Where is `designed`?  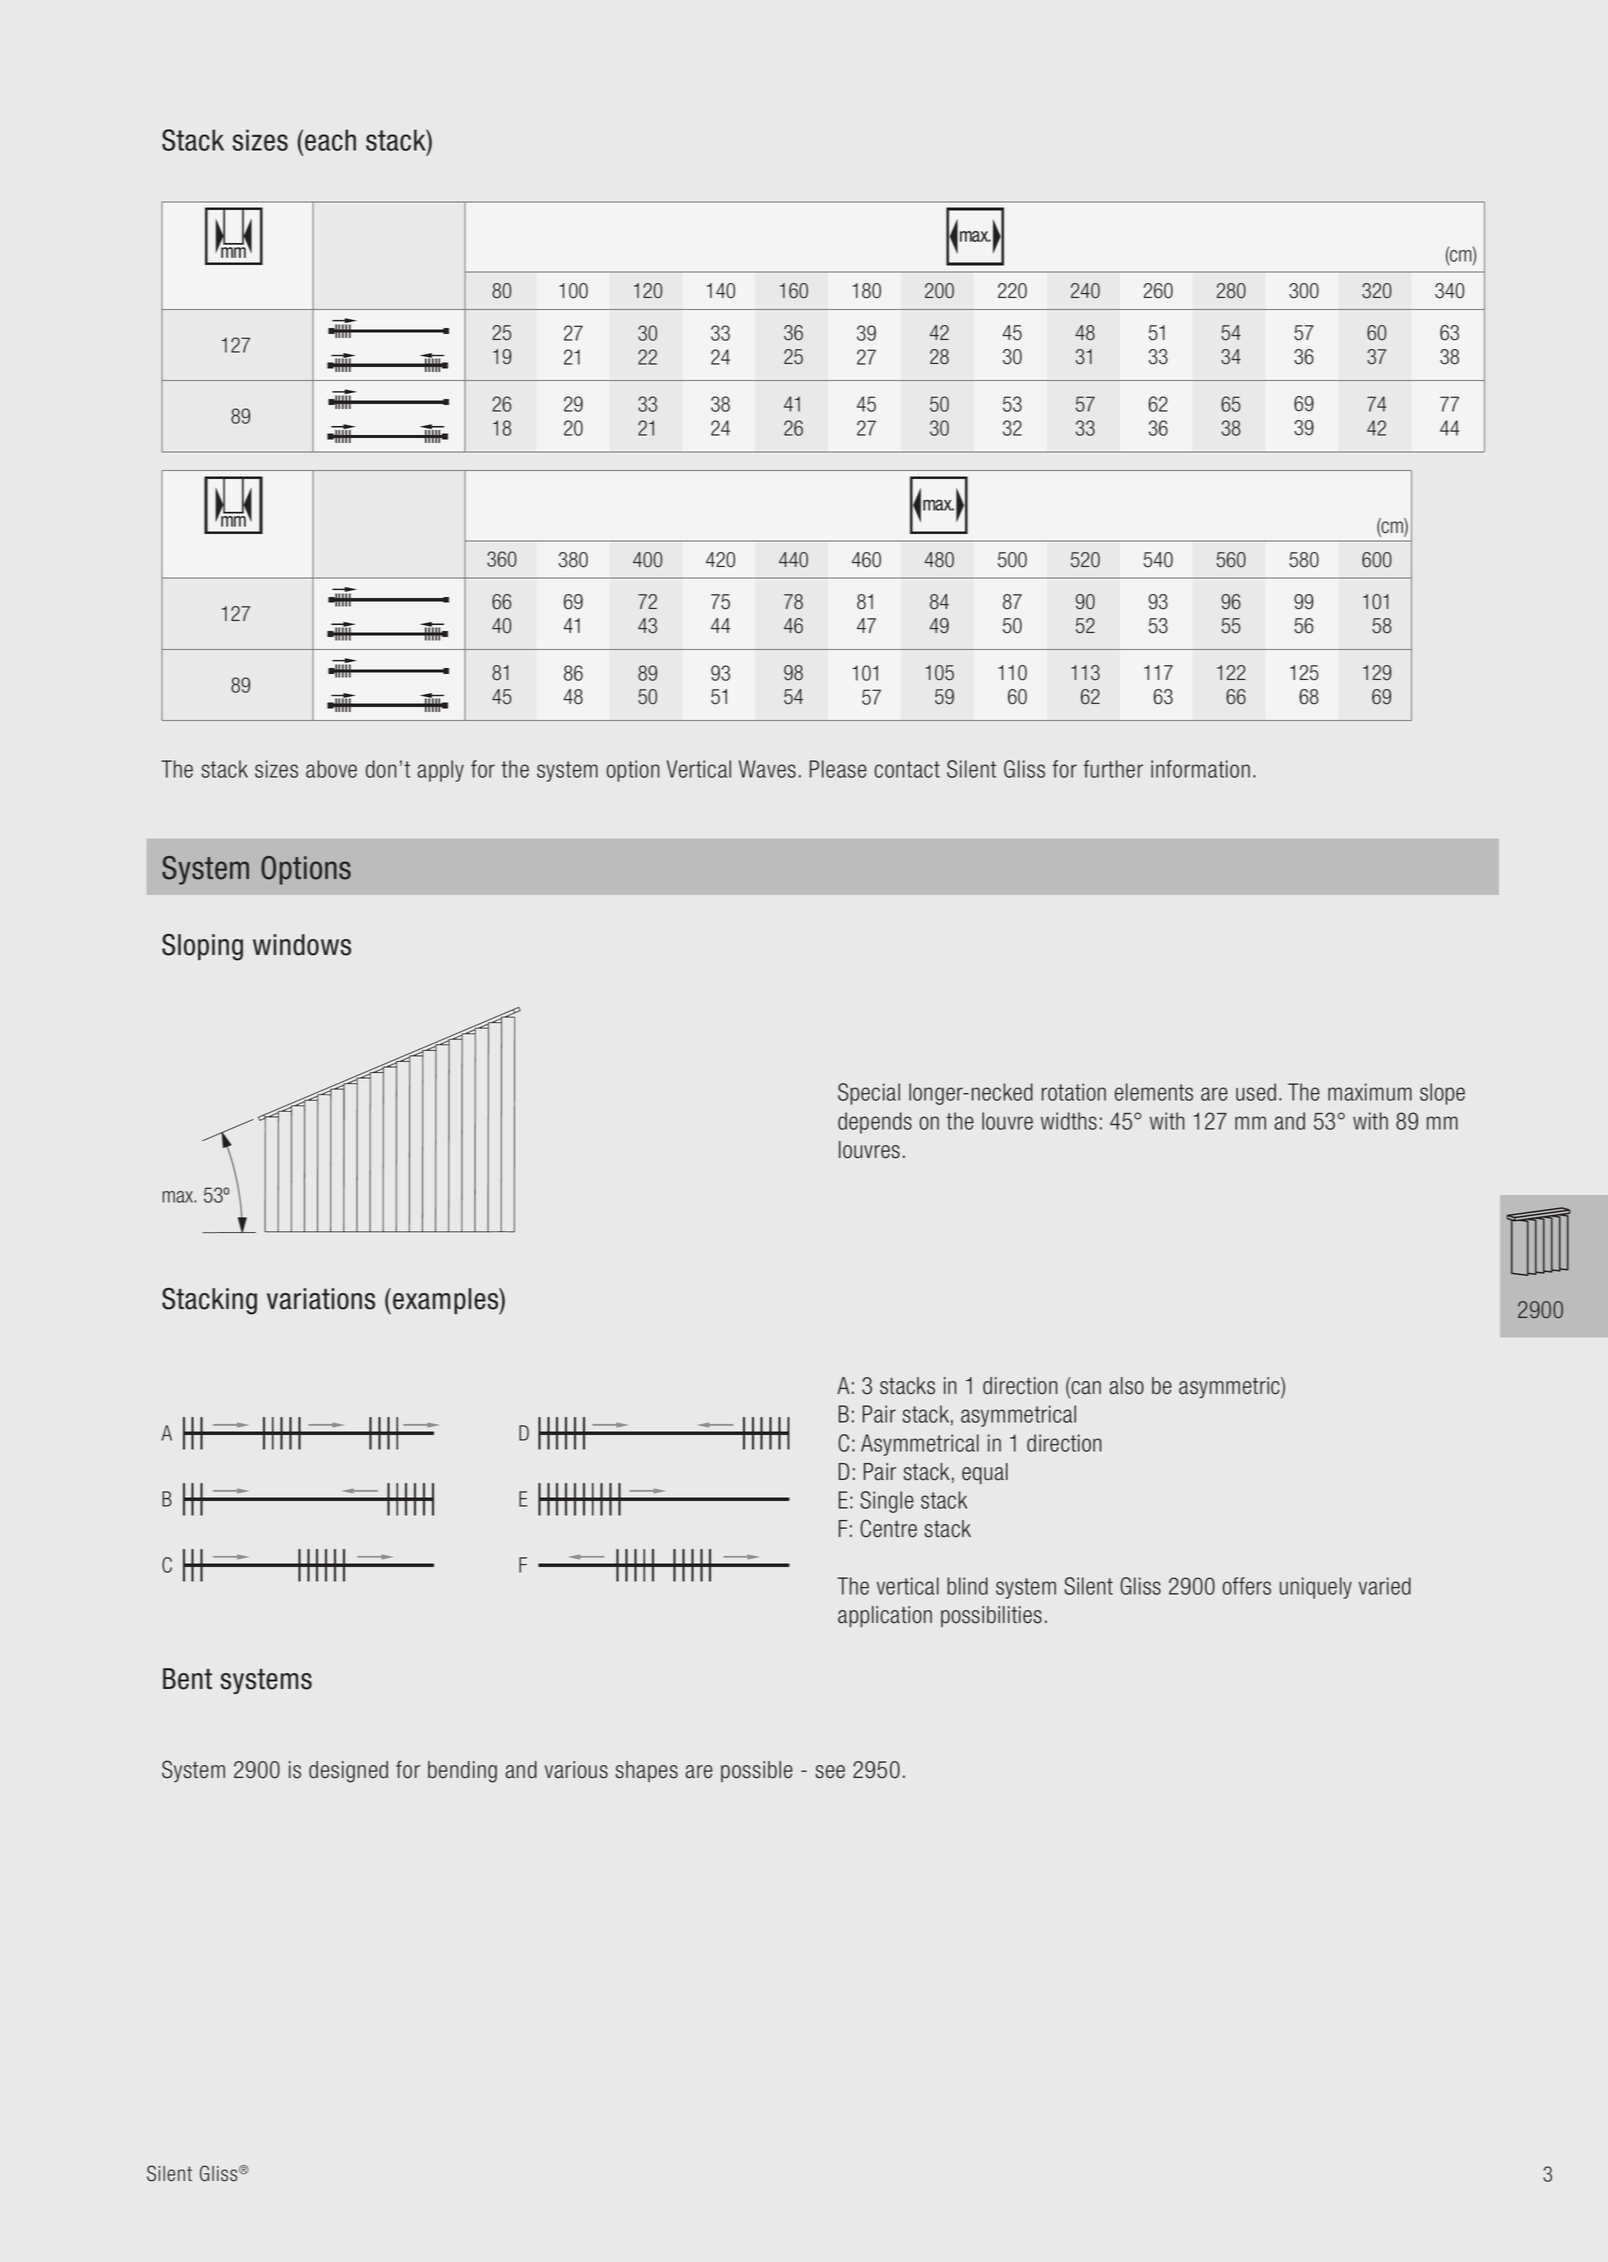 designed is located at coordinates (348, 1772).
